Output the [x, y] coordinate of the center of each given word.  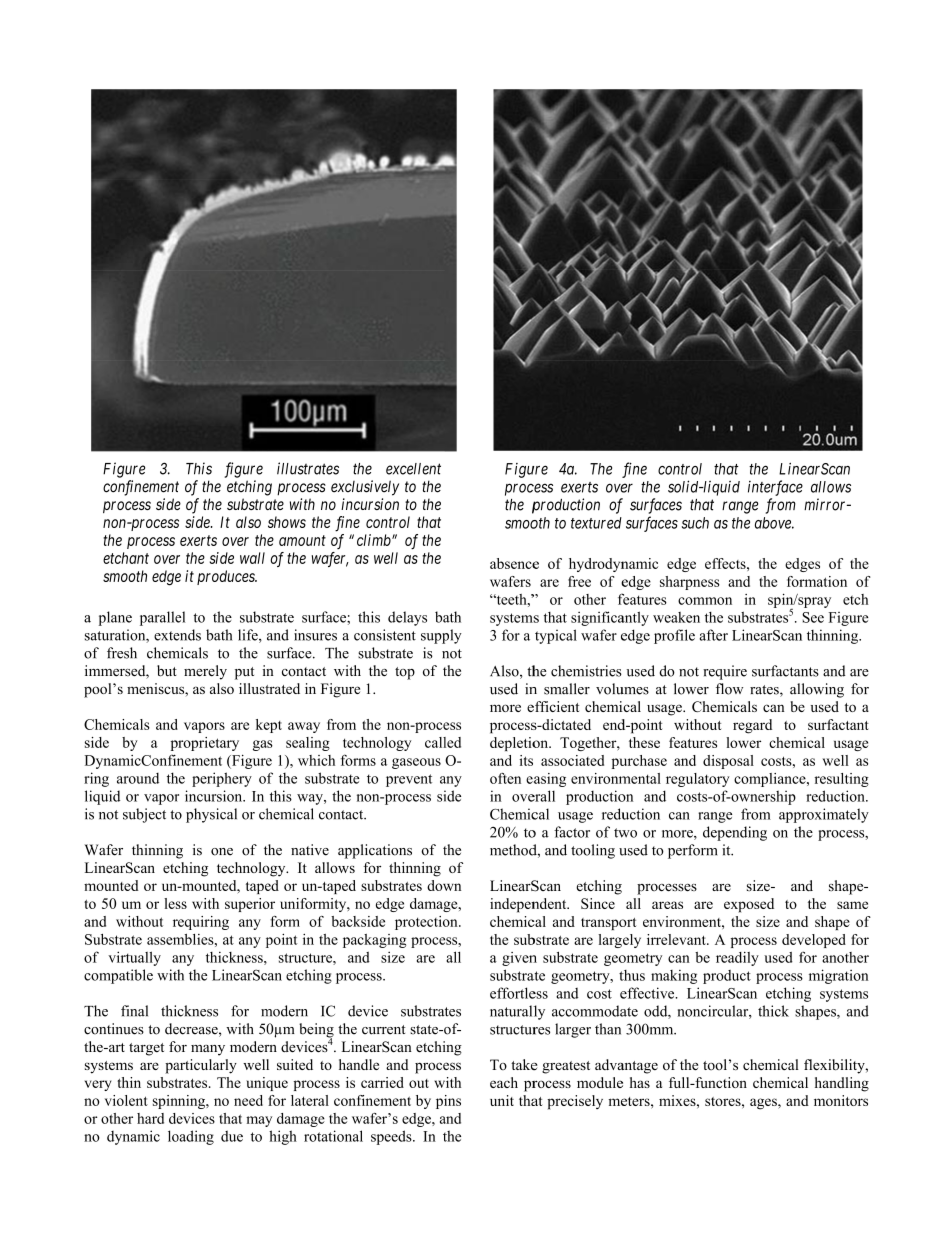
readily [737, 959]
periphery [222, 779]
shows [287, 522]
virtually [134, 958]
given [519, 959]
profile [674, 636]
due [232, 1136]
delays [407, 618]
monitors [841, 1100]
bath [219, 635]
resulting [842, 780]
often [505, 778]
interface [775, 488]
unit [502, 1100]
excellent [413, 469]
